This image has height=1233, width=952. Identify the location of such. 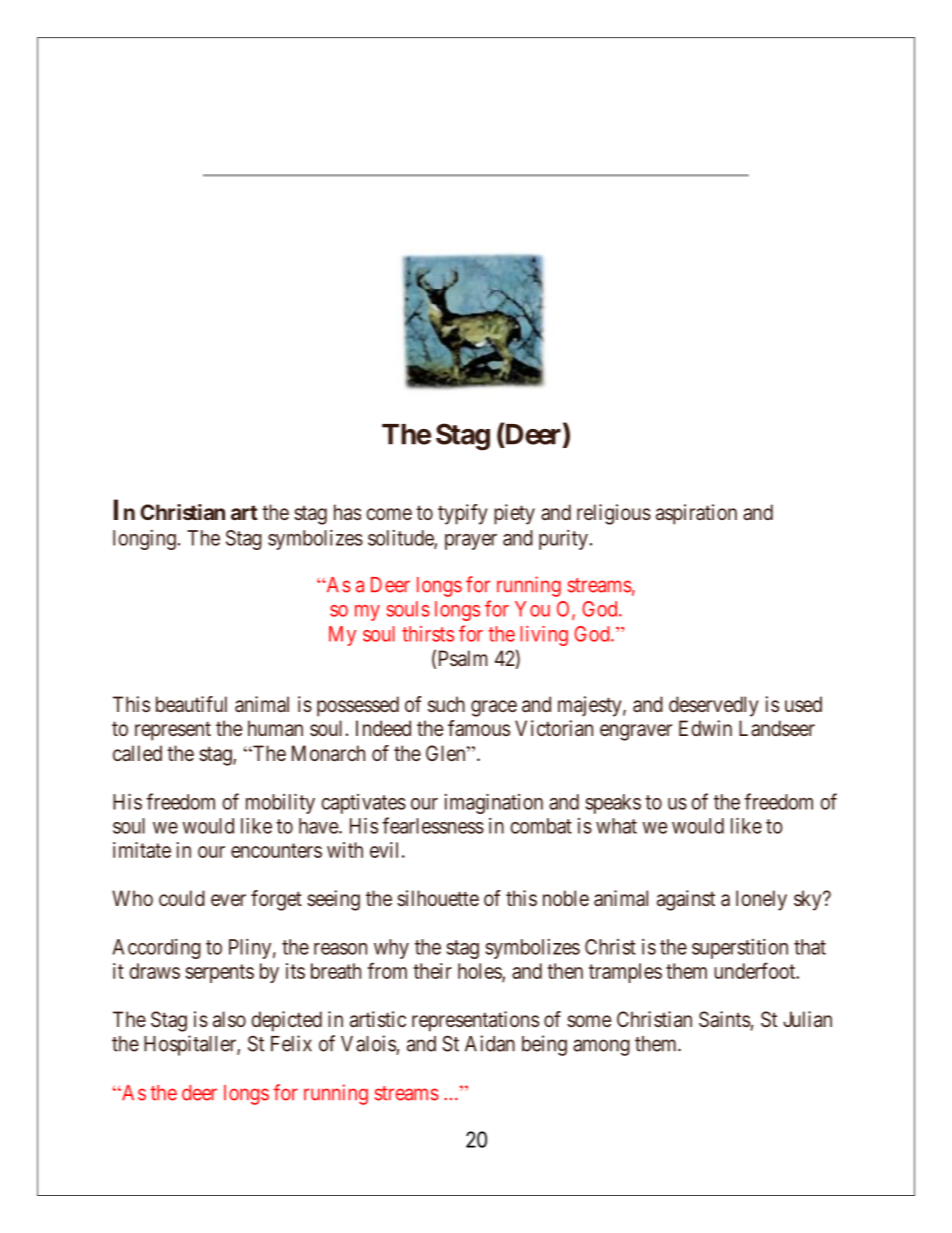
(446, 704).
